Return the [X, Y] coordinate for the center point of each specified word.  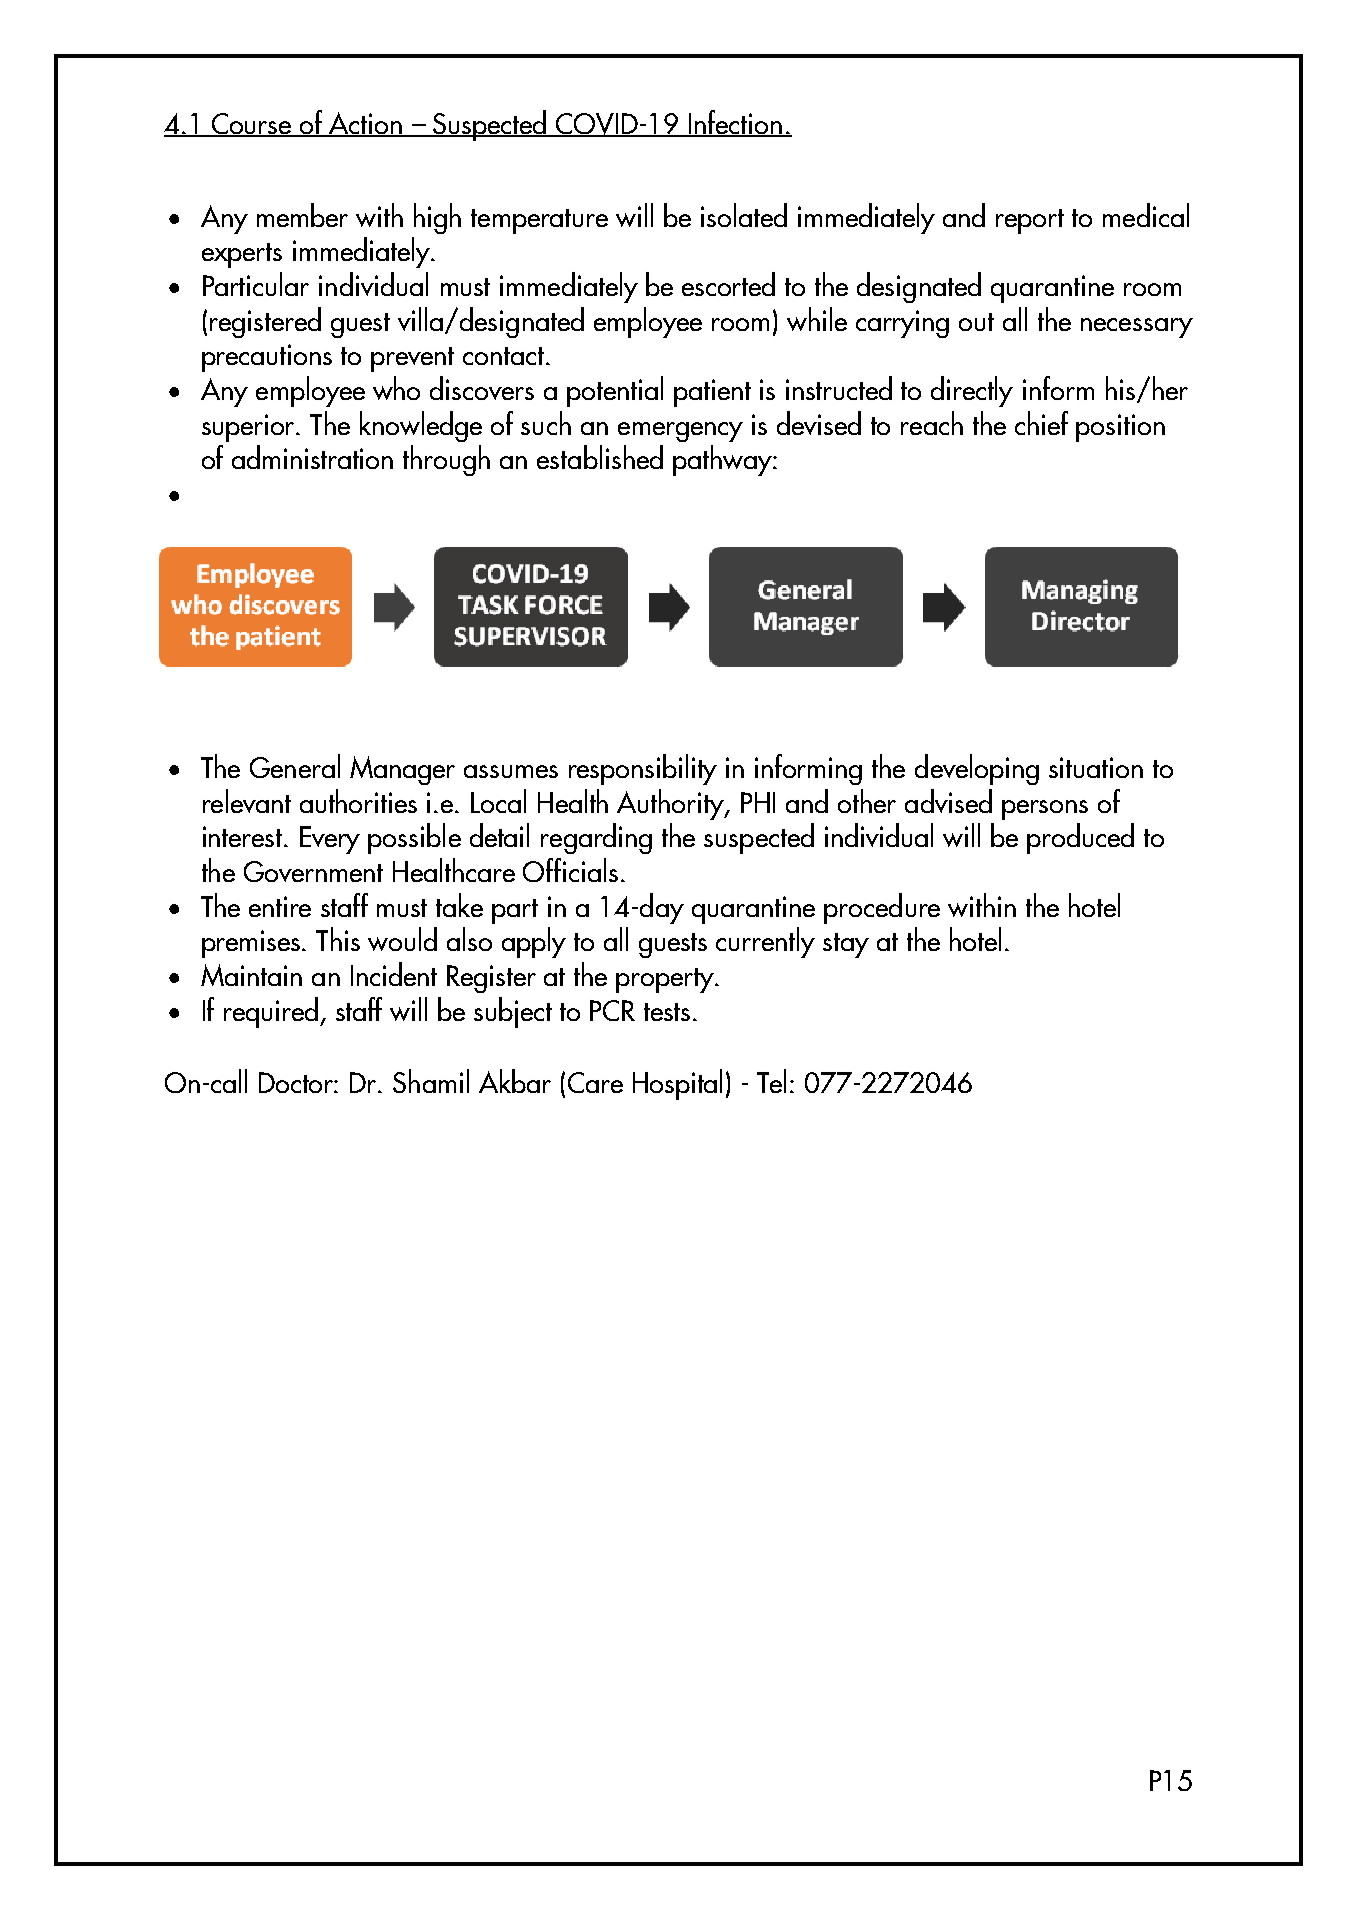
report [1030, 221]
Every [330, 840]
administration [312, 457]
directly [972, 391]
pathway [723, 460]
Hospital [677, 1084]
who [396, 388]
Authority [671, 804]
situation [1096, 767]
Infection [736, 123]
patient [712, 393]
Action [366, 124]
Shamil [431, 1081]
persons [1045, 810]
